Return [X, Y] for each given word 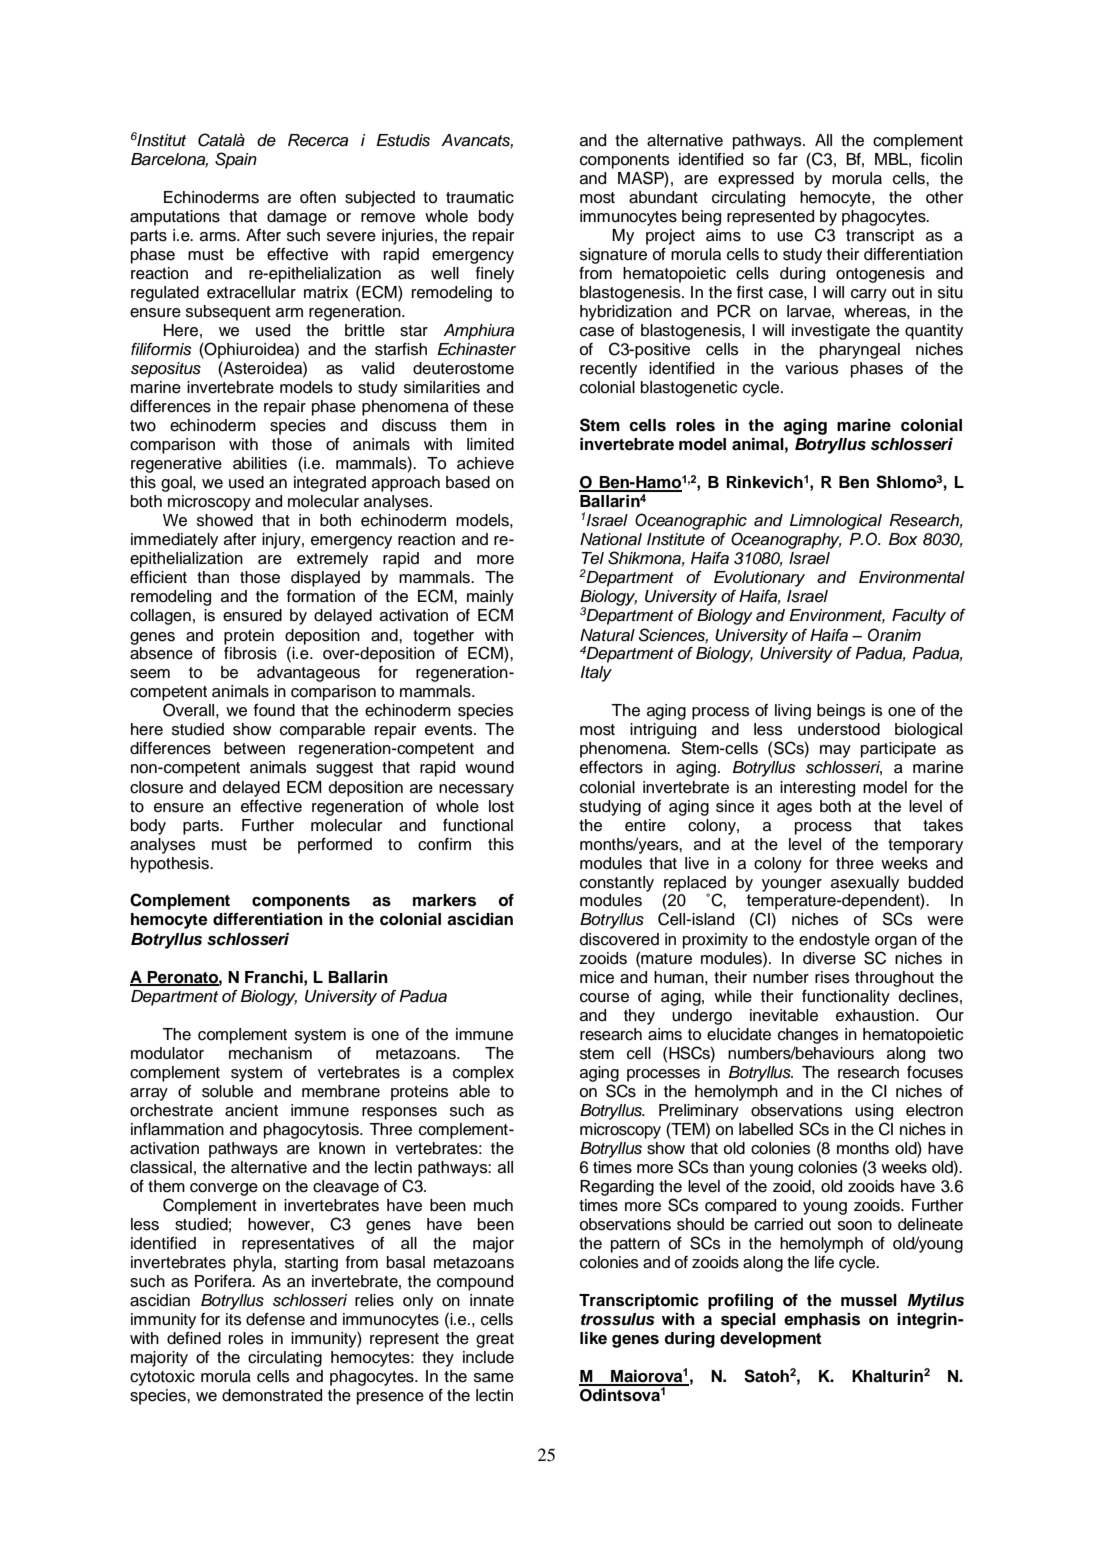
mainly [490, 598]
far [788, 159]
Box [903, 539]
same [494, 1378]
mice [597, 977]
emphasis [822, 1321]
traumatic [480, 197]
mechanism [270, 1053]
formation [321, 596]
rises [832, 977]
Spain [236, 160]
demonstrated [272, 1395]
